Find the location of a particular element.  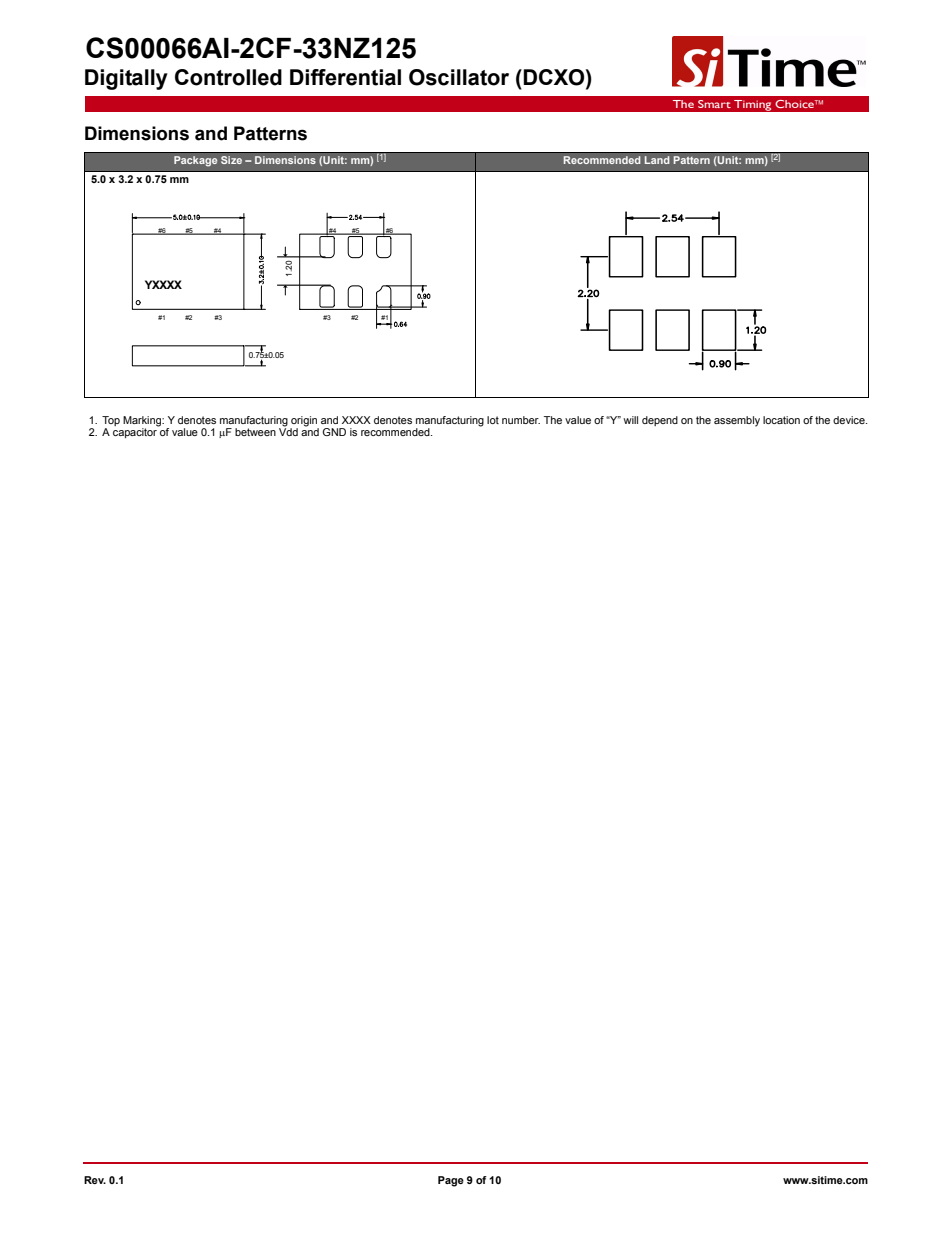

Land is located at coordinates (657, 160).
